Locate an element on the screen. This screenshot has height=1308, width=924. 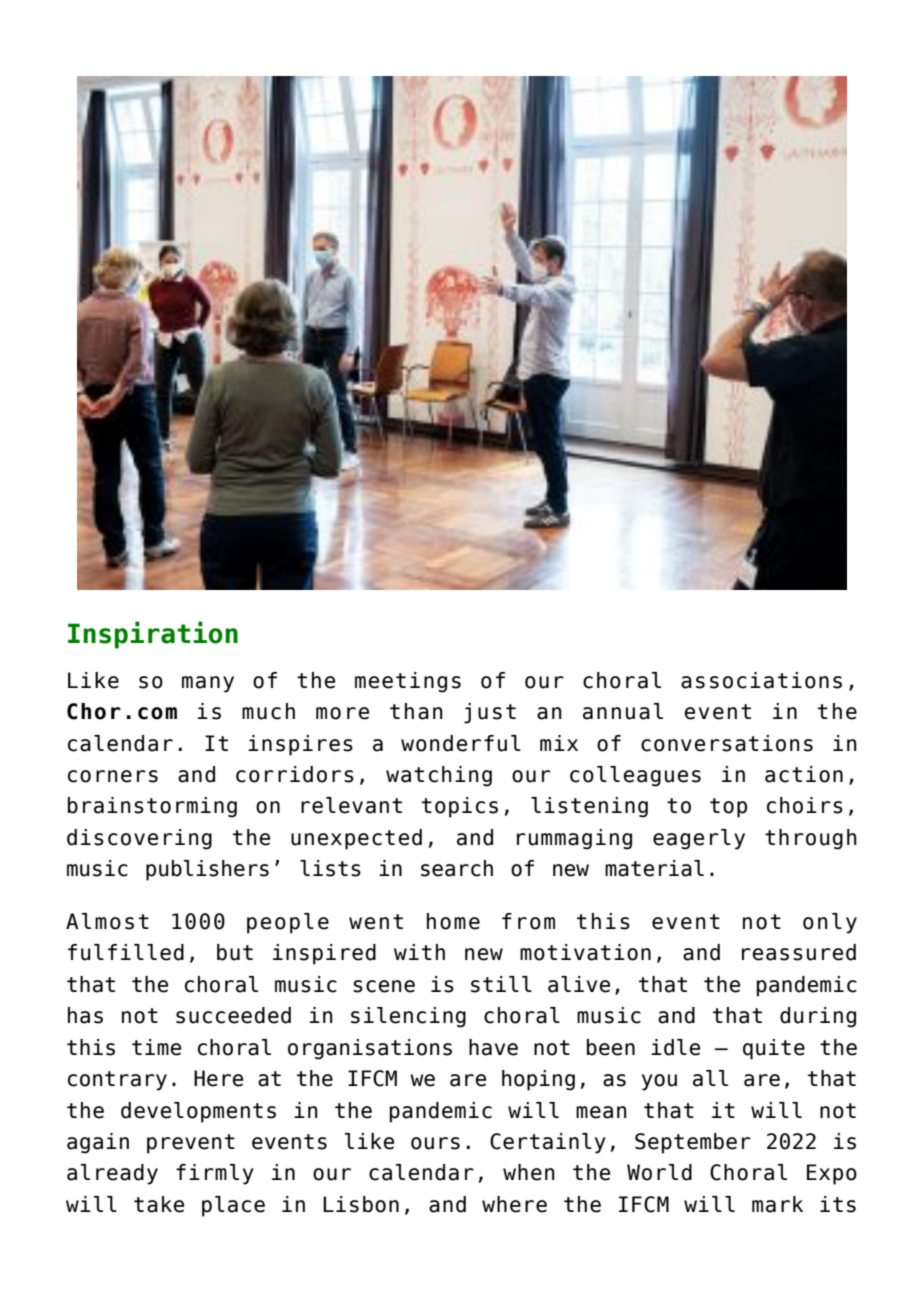
take is located at coordinates (159, 1204).
